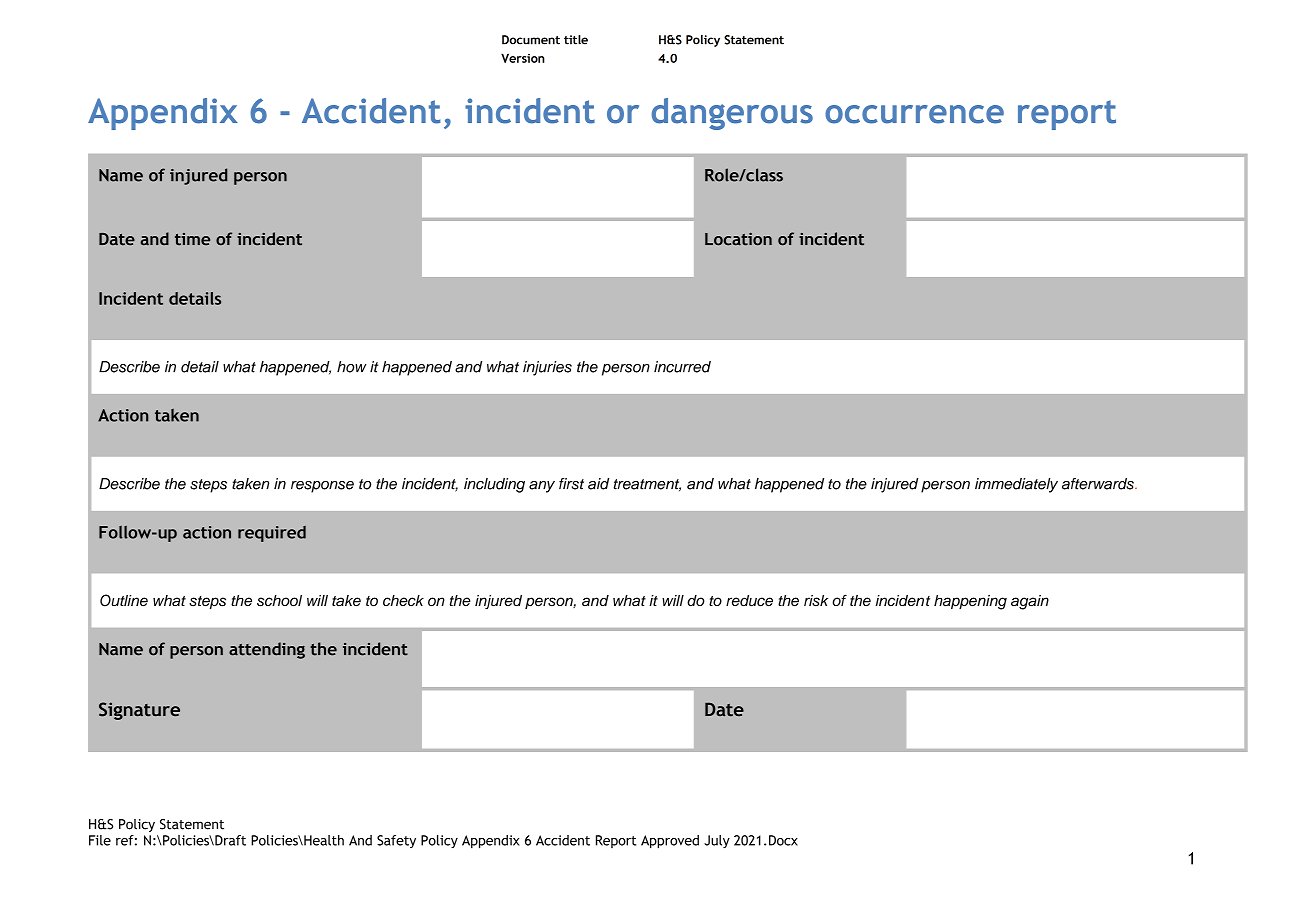 The width and height of the page is (1308, 924). Describe the element at coordinates (914, 114) in the page. I see `occurrence` at that location.
